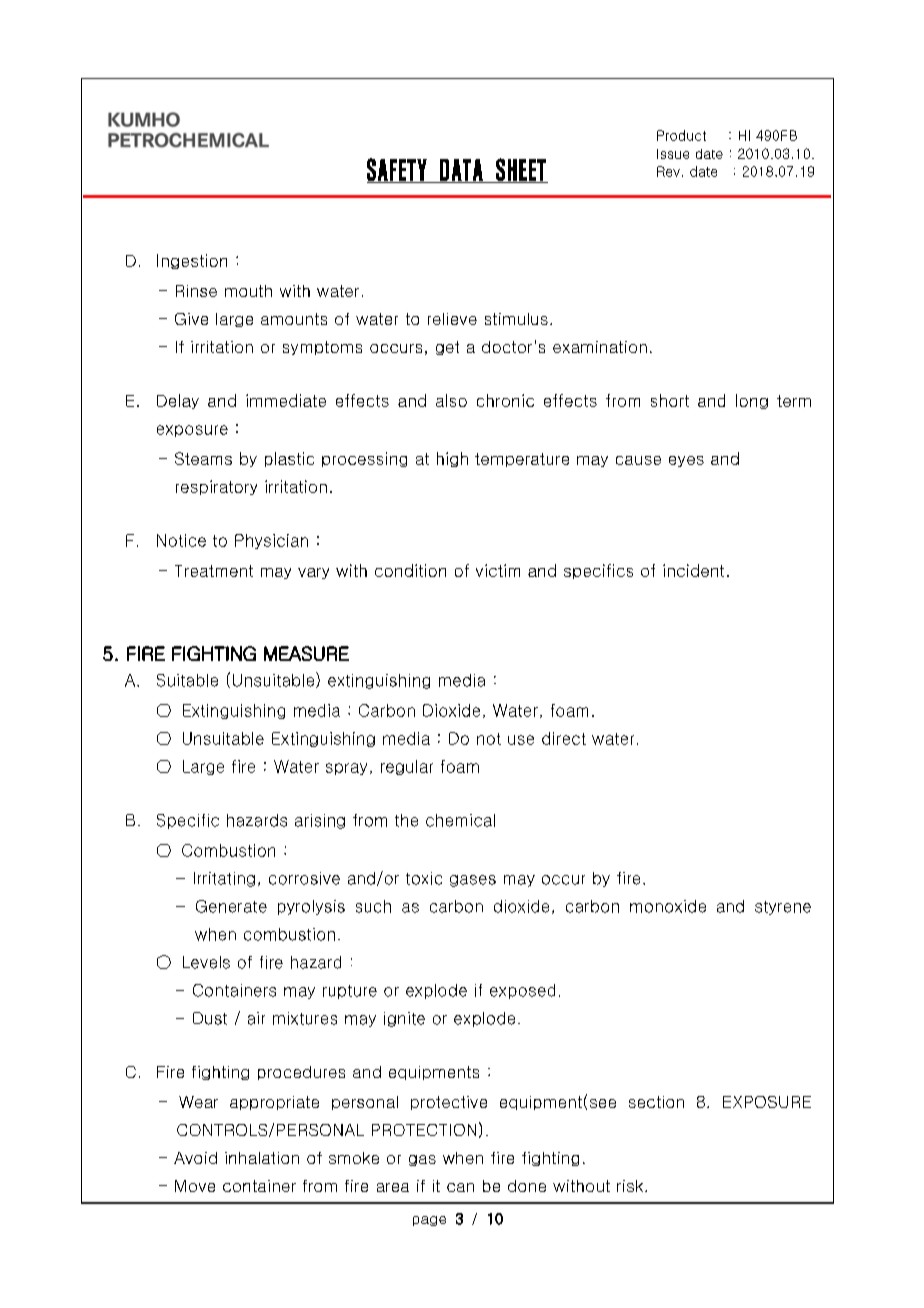  What do you see at coordinates (631, 1186) in the page?
I see `risk` at bounding box center [631, 1186].
